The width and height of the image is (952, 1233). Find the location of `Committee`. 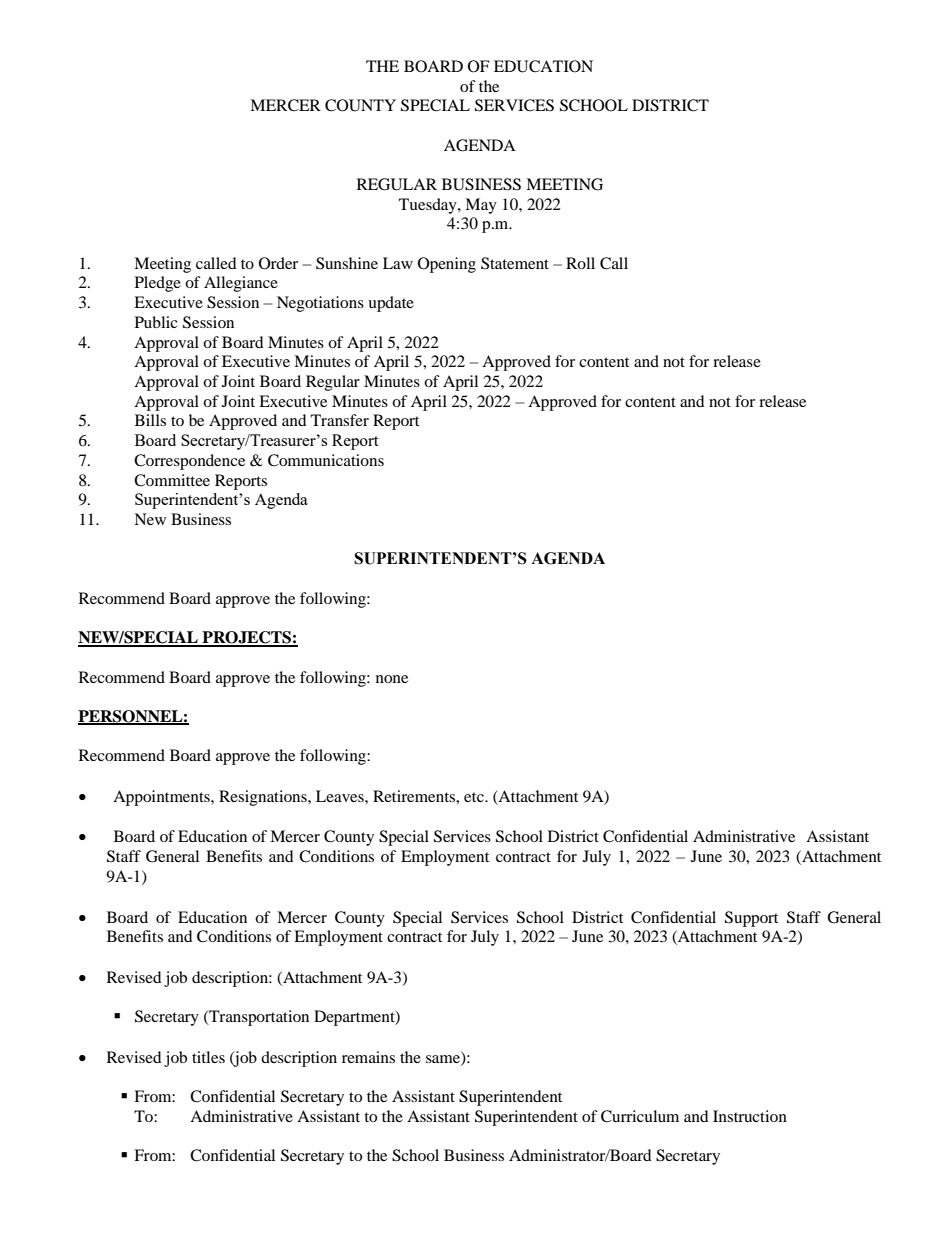

Committee is located at coordinates (172, 480).
